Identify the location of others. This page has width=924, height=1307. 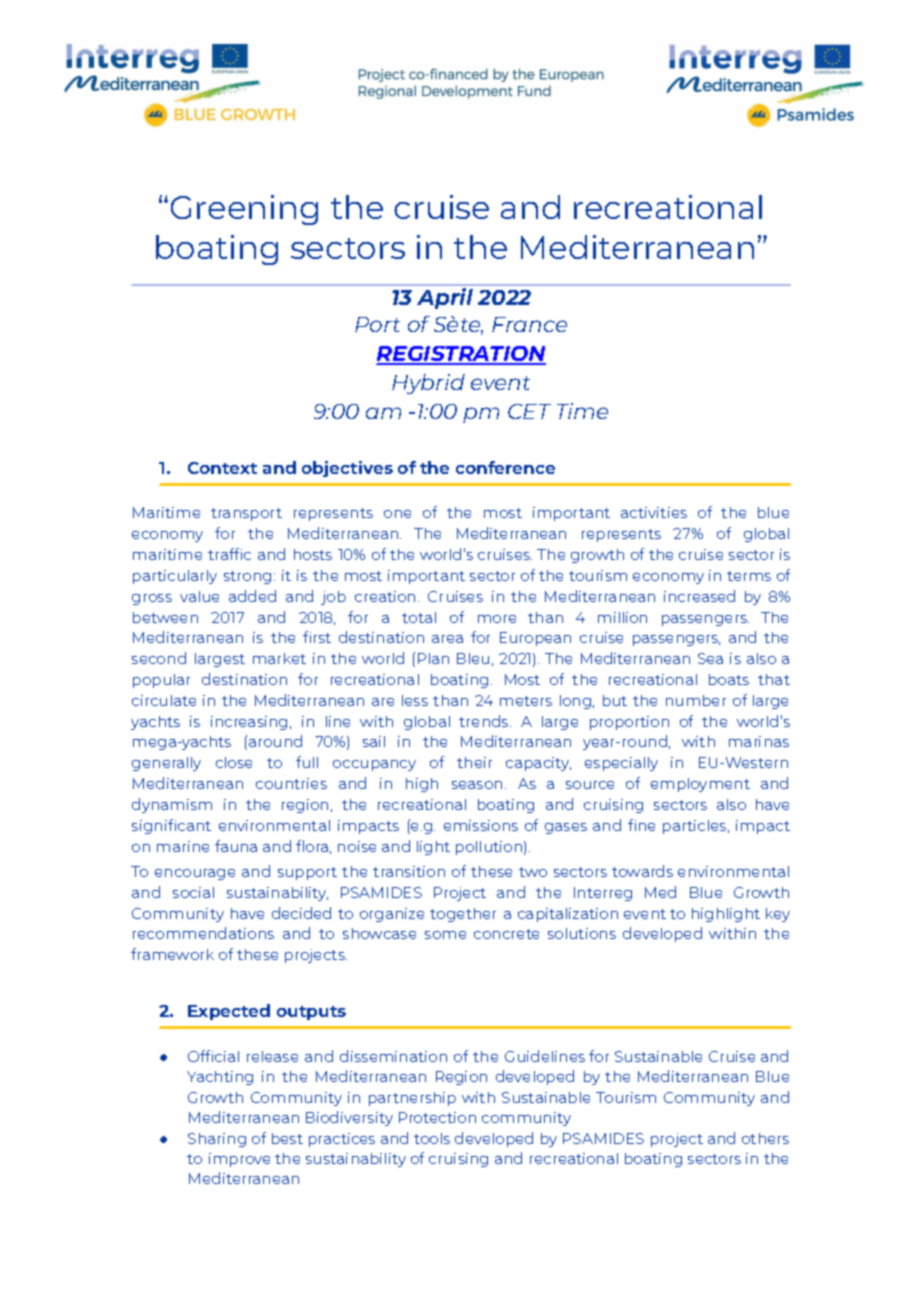
(765, 1138).
